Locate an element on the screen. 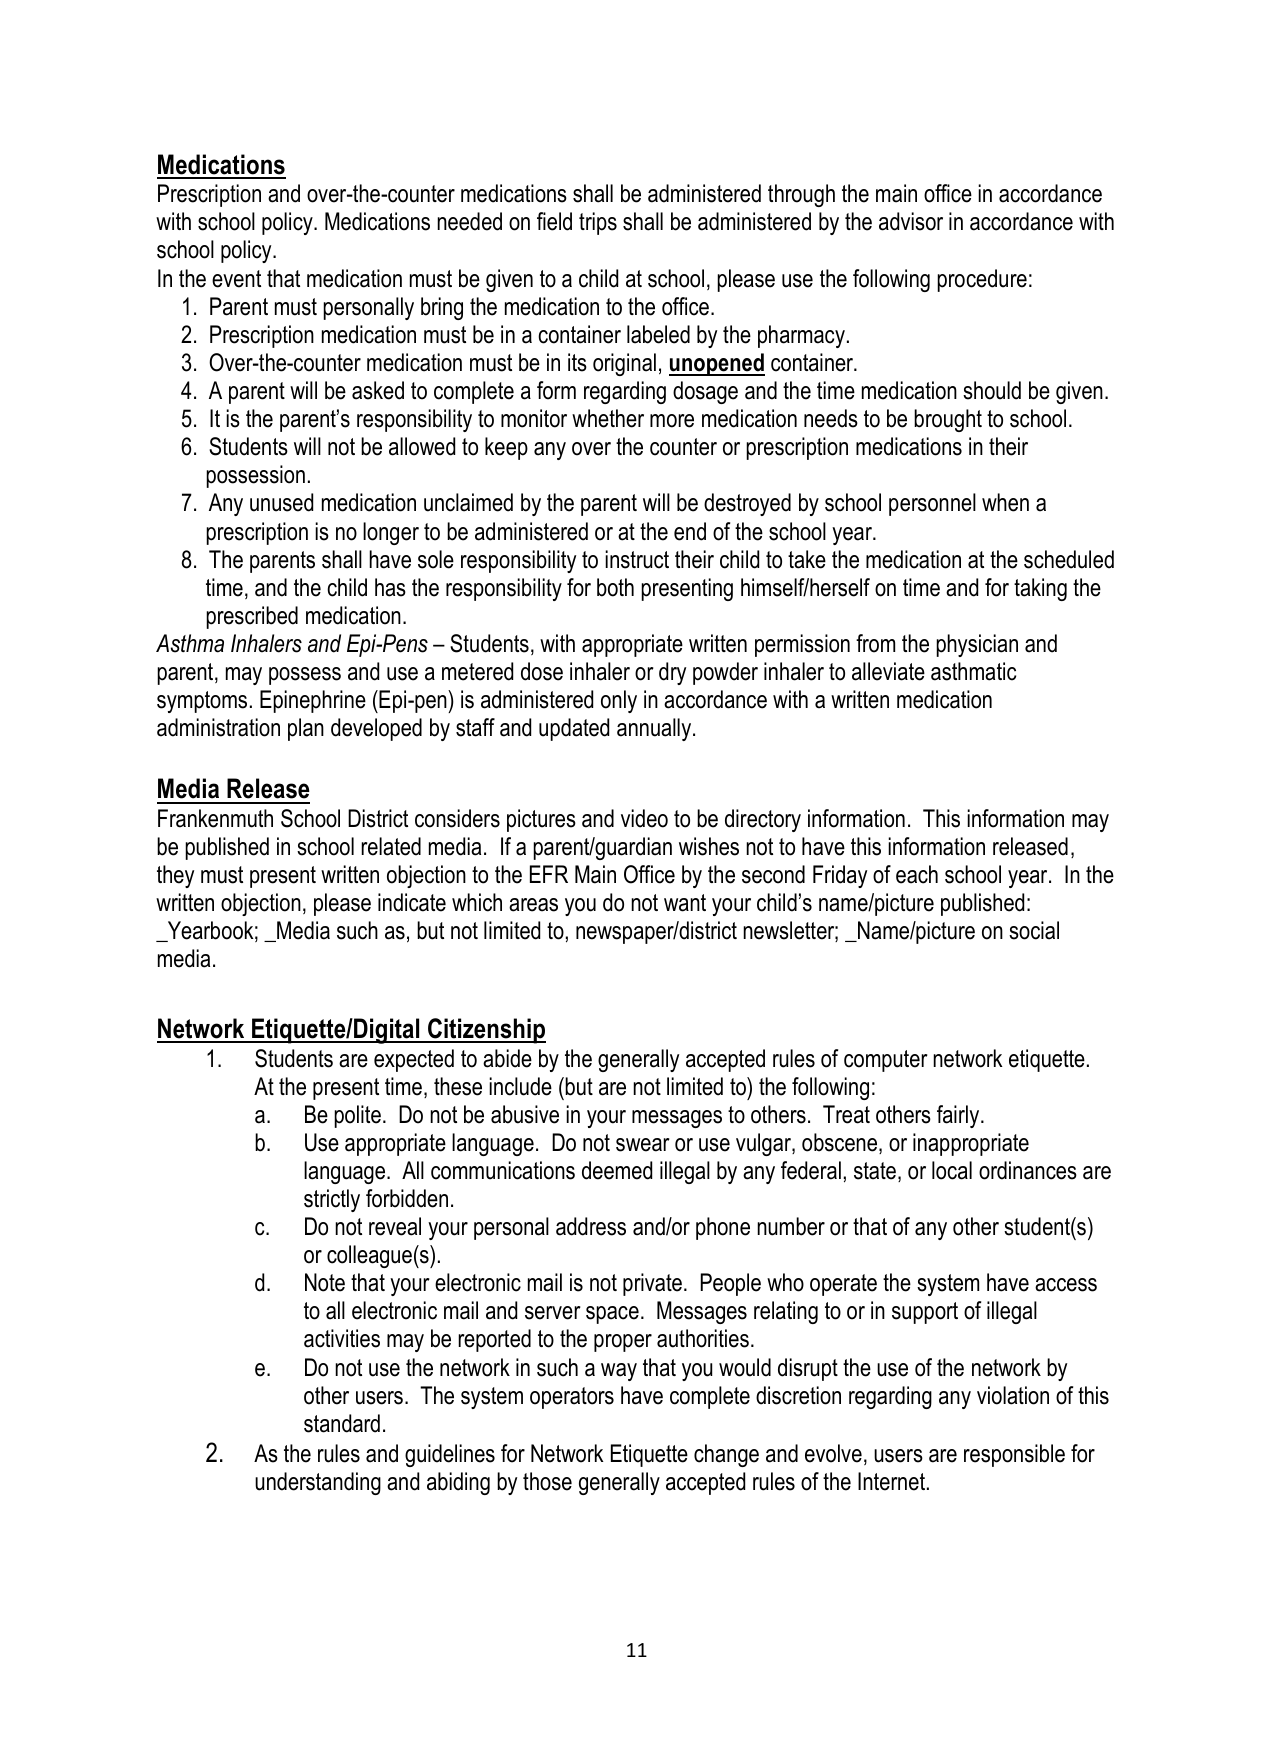 The image size is (1273, 1763). fairly is located at coordinates (959, 1116).
